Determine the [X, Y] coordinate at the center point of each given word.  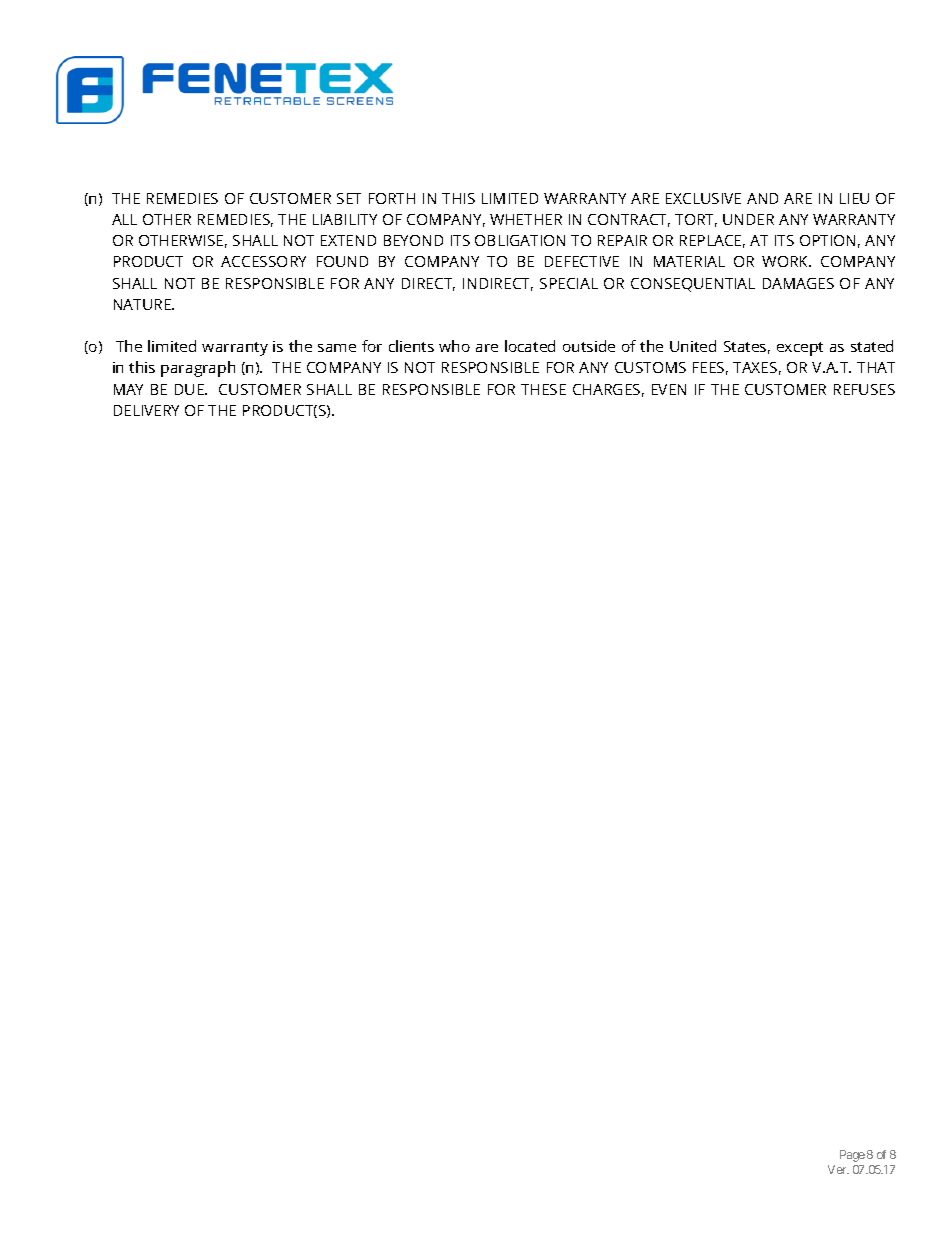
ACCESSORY [263, 261]
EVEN [669, 389]
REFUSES [864, 389]
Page [852, 1156]
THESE [543, 389]
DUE [190, 389]
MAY [128, 389]
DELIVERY [146, 410]
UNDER [748, 219]
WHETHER [526, 219]
